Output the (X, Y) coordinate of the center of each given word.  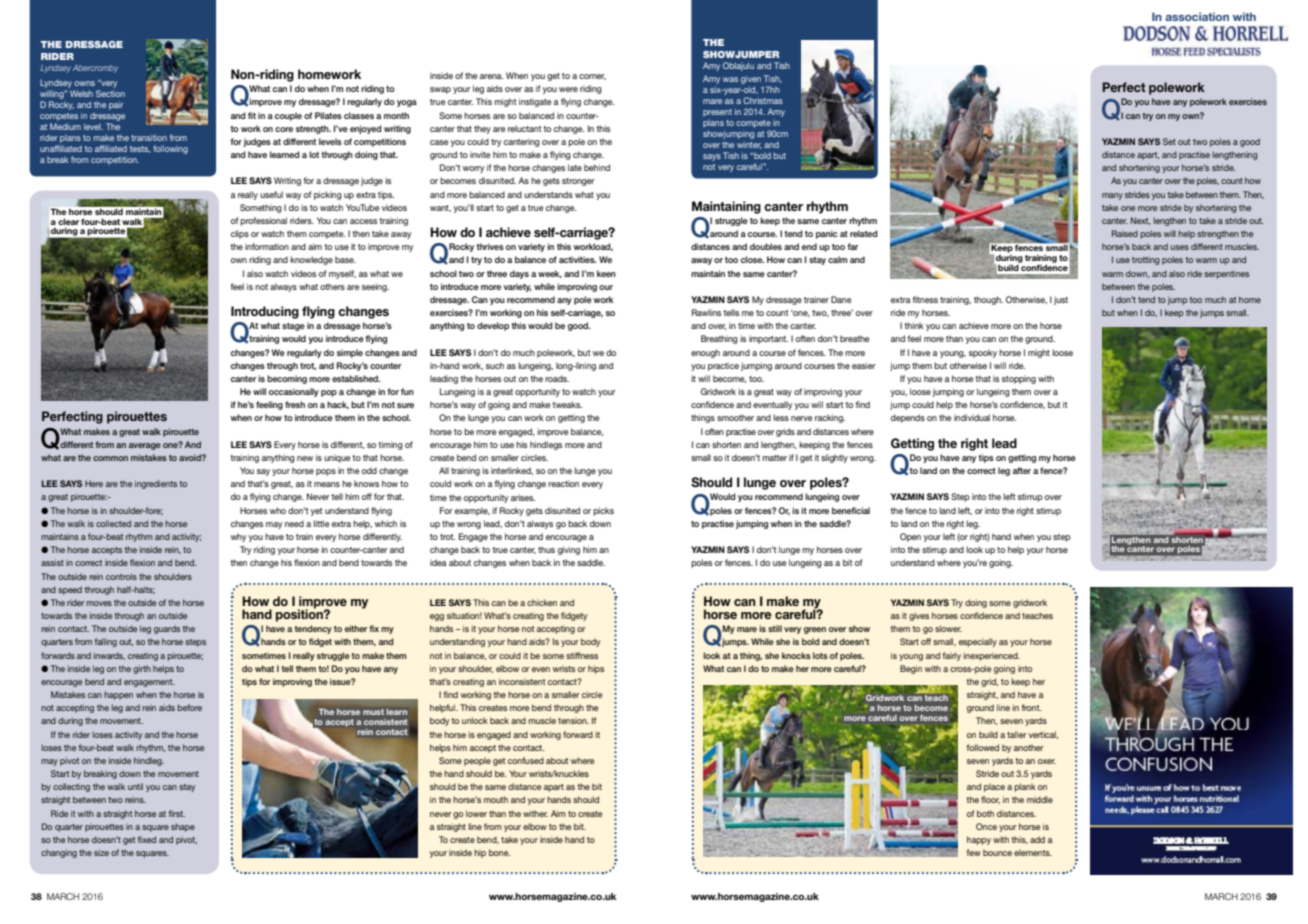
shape (183, 827)
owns (84, 83)
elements (1033, 852)
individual (972, 417)
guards (167, 629)
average (145, 446)
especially (978, 642)
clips (240, 234)
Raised (1125, 233)
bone (499, 852)
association (1197, 16)
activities (578, 259)
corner (592, 77)
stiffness (582, 655)
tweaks (567, 404)
